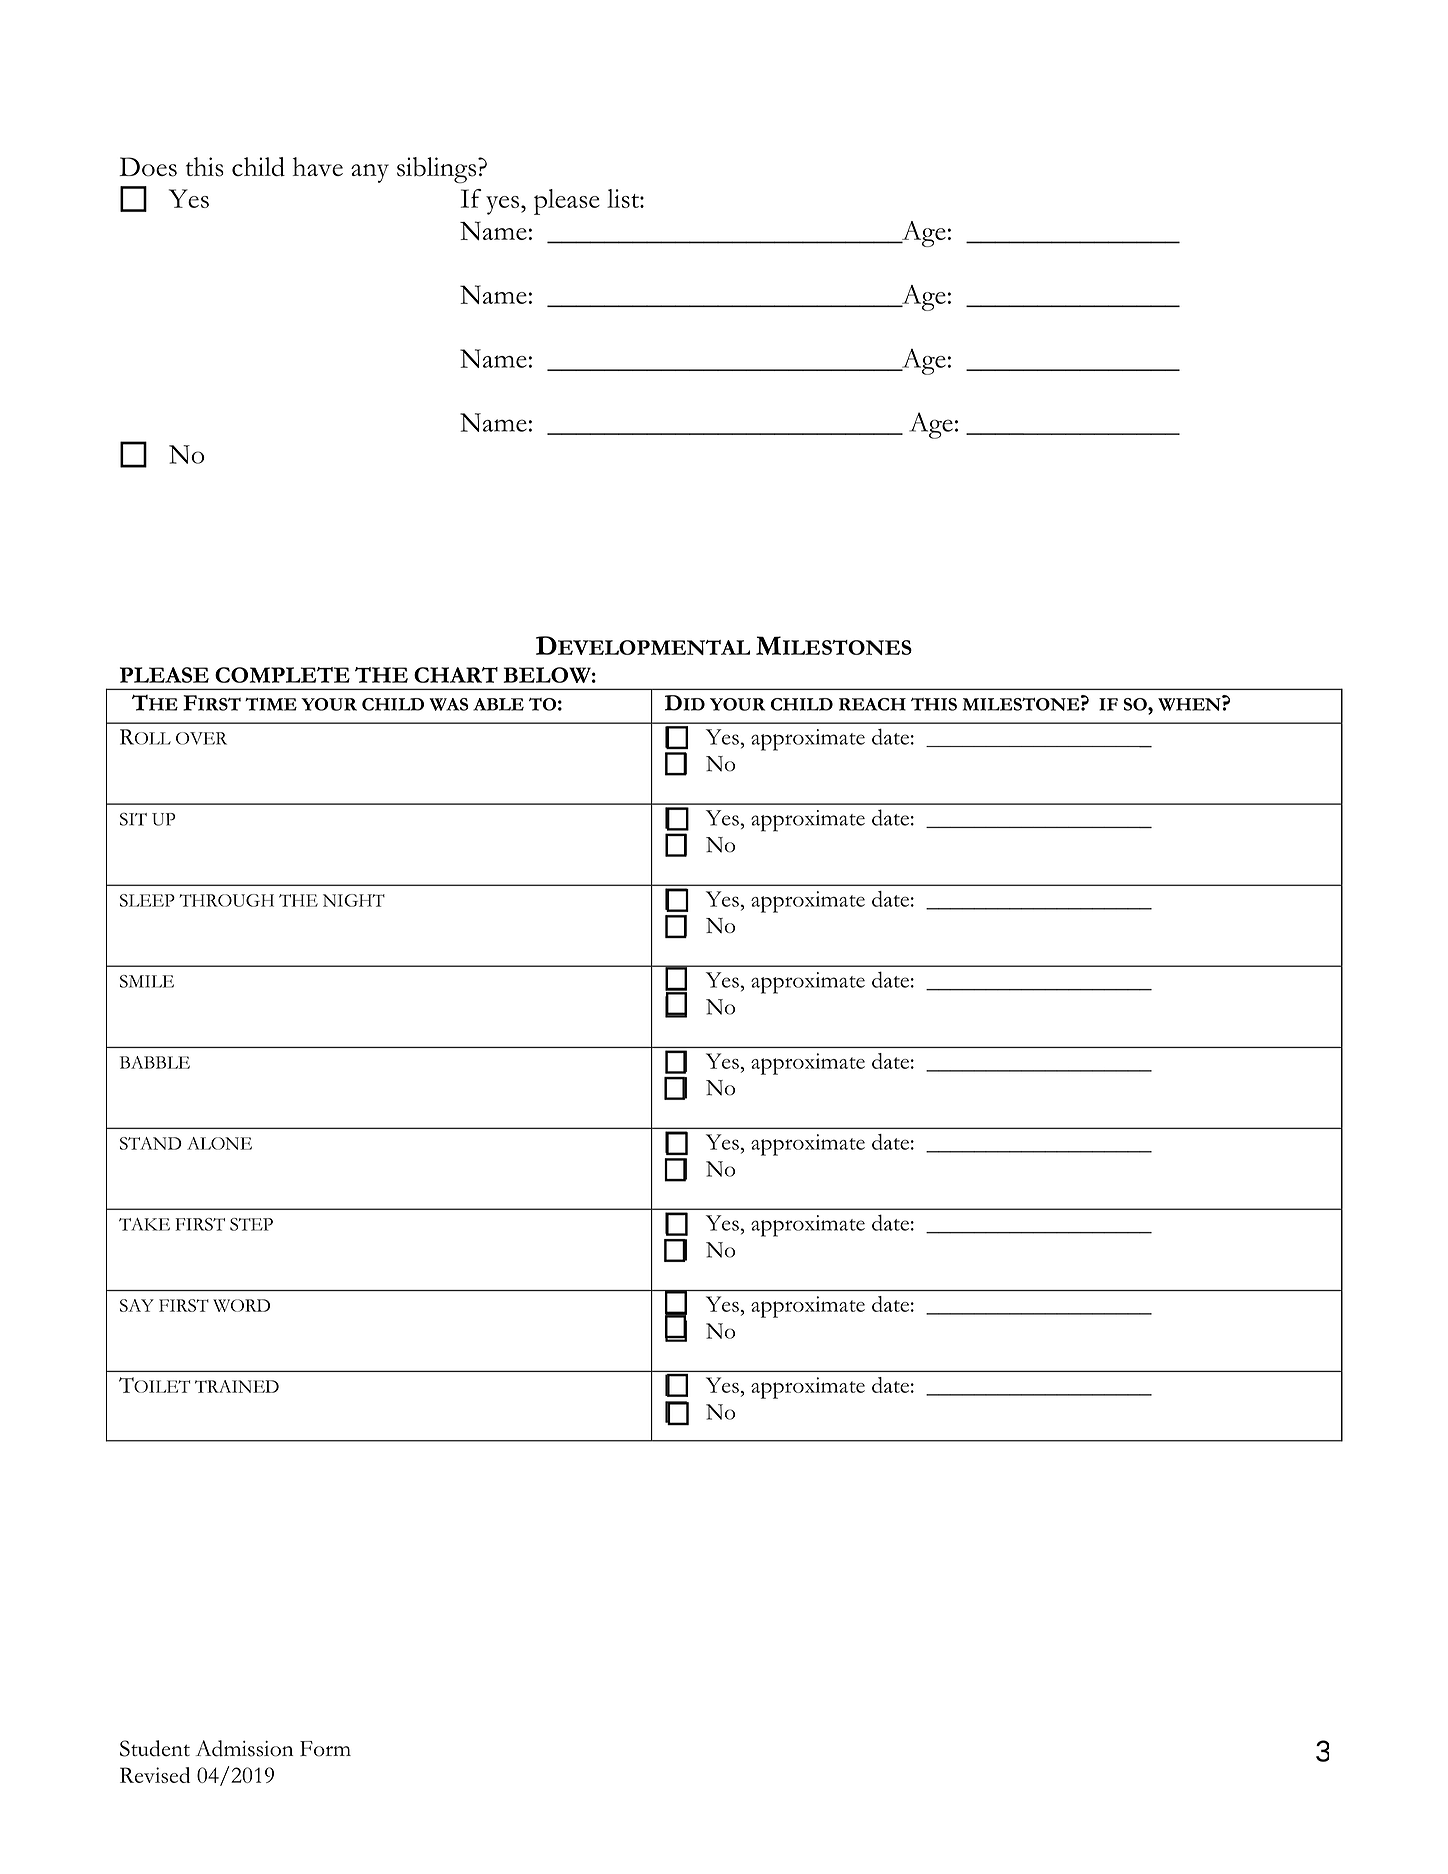  I want to click on NIGHT, so click(354, 900).
